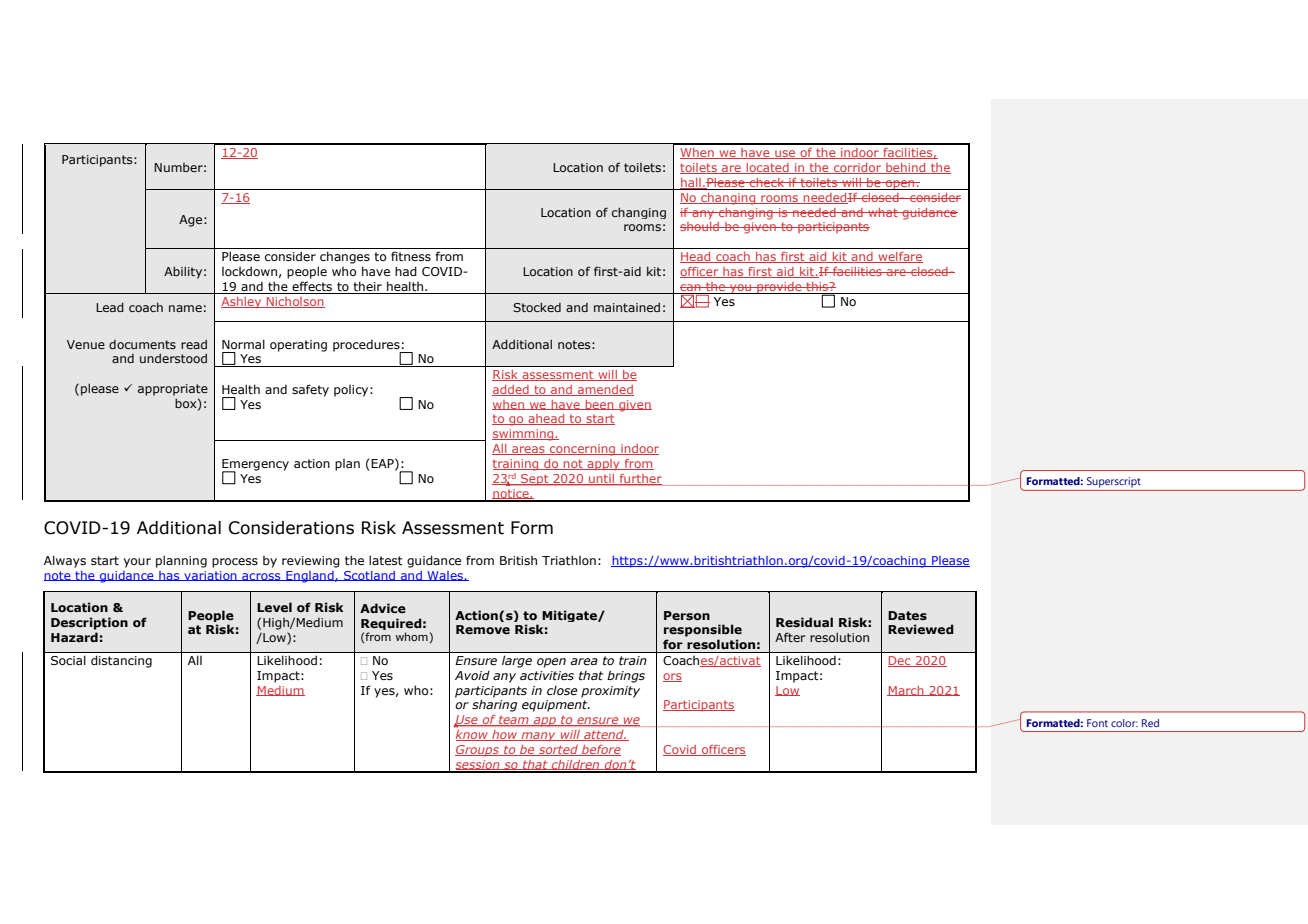 This screenshot has width=1308, height=924. I want to click on process, so click(235, 563).
